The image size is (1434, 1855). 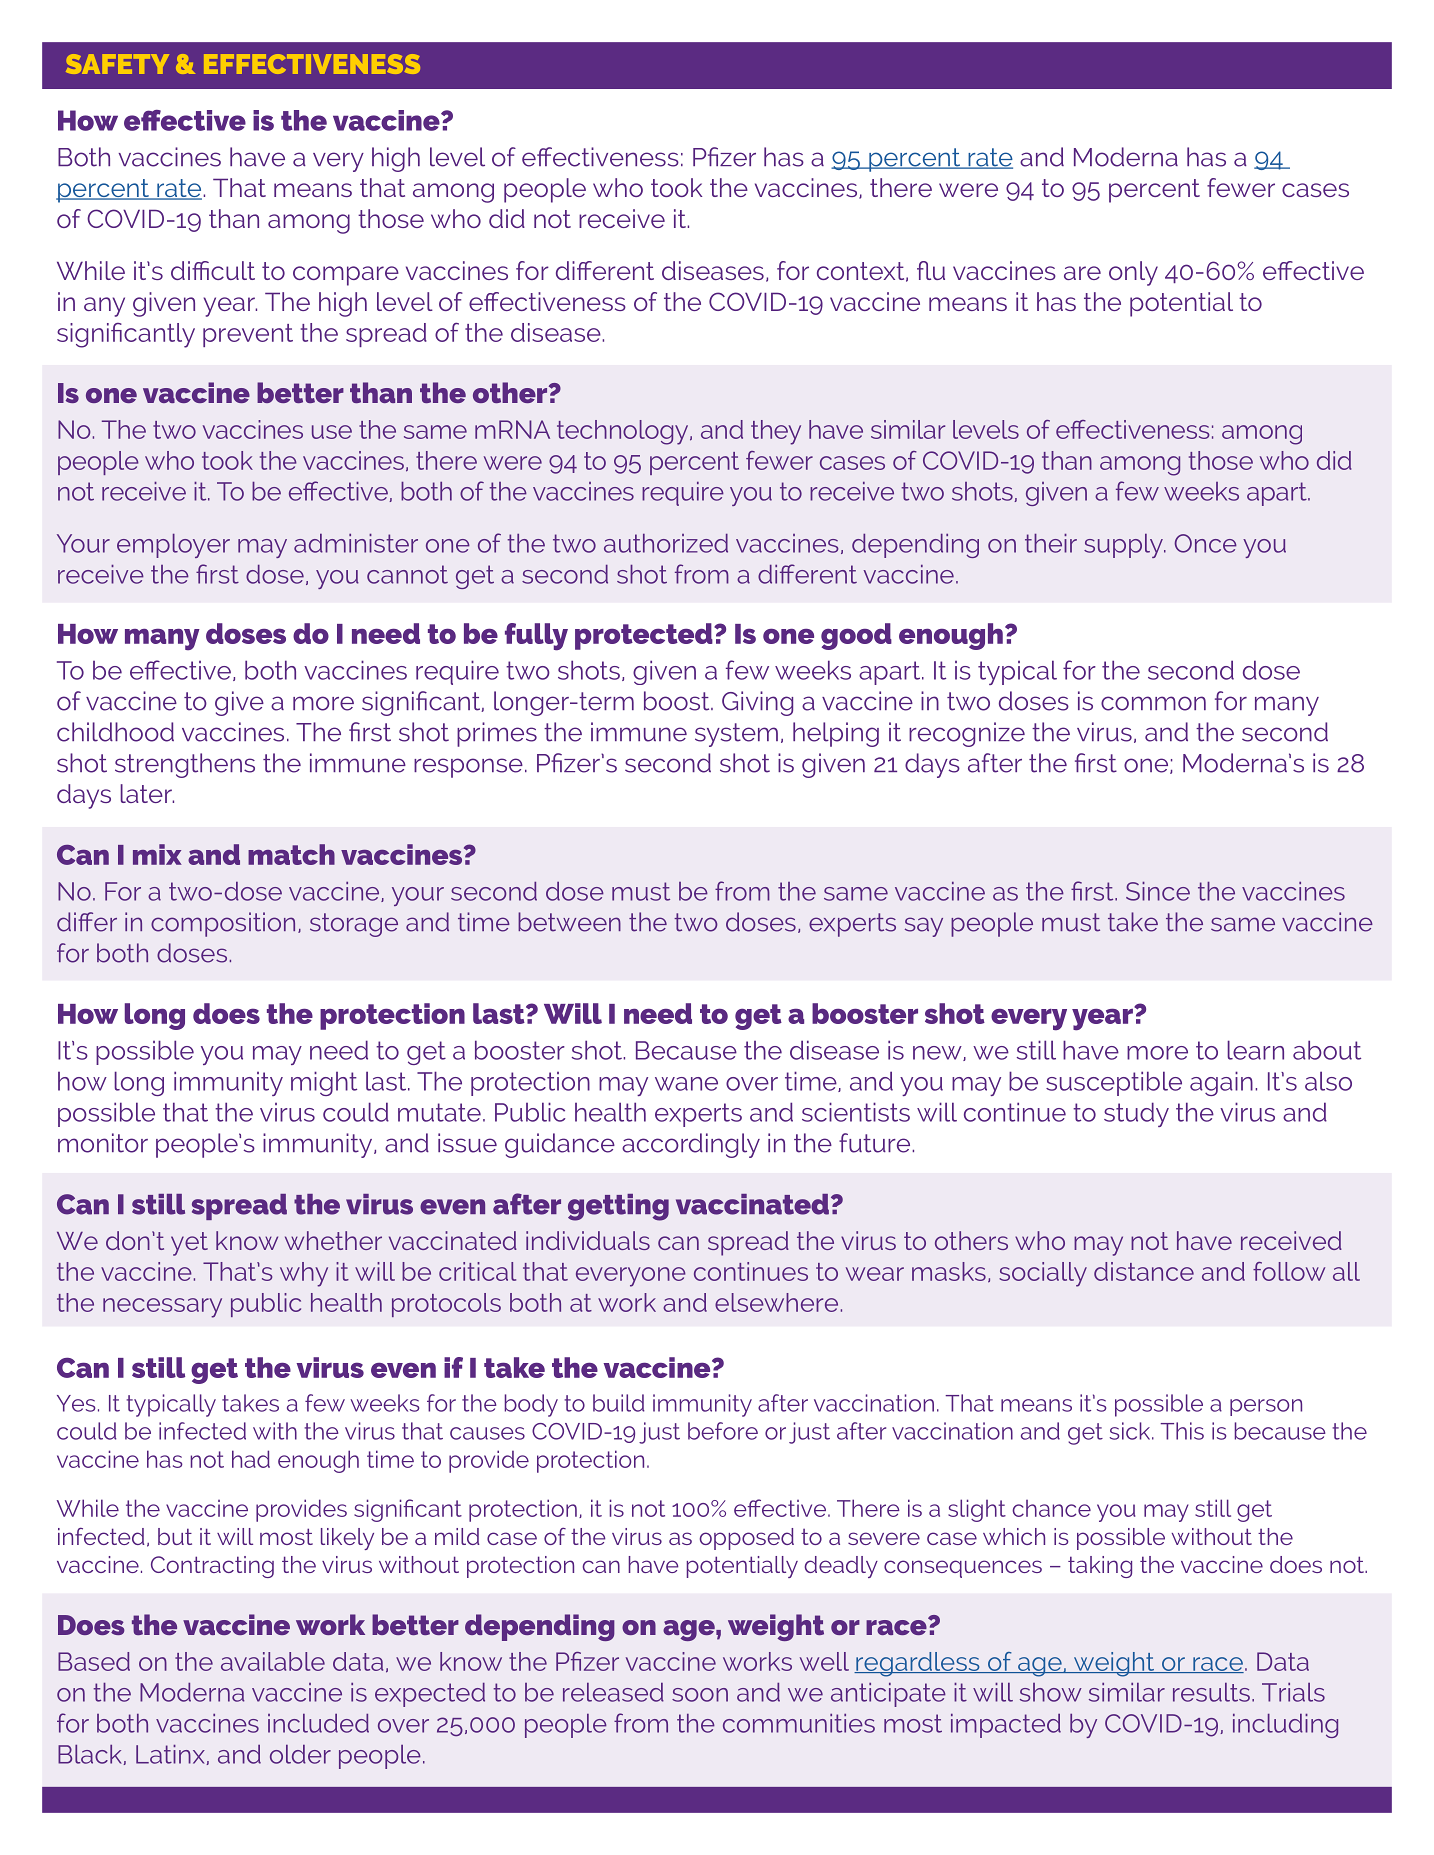 I want to click on SAFETY, so click(x=117, y=64).
